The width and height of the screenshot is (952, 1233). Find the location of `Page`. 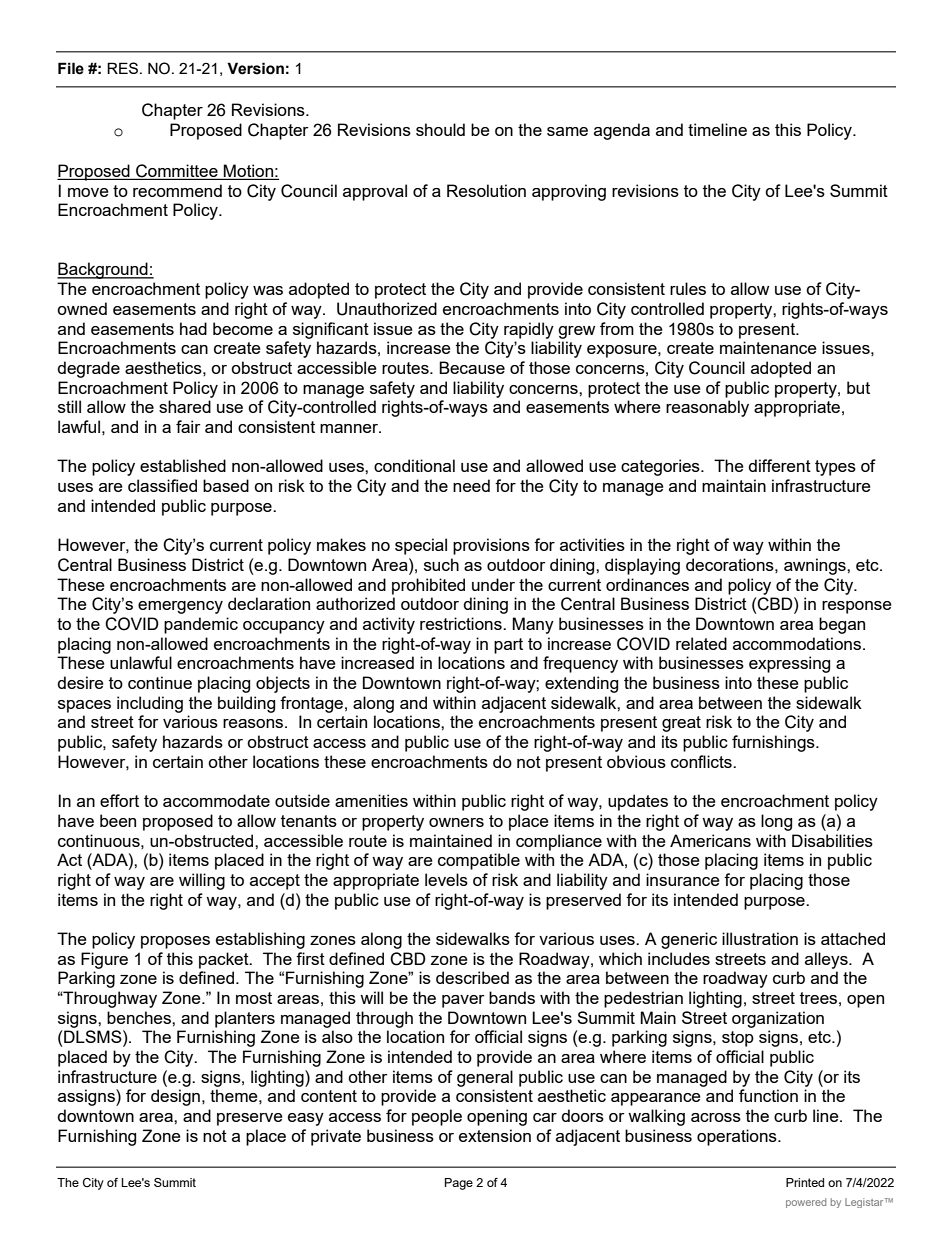

Page is located at coordinates (459, 1184).
